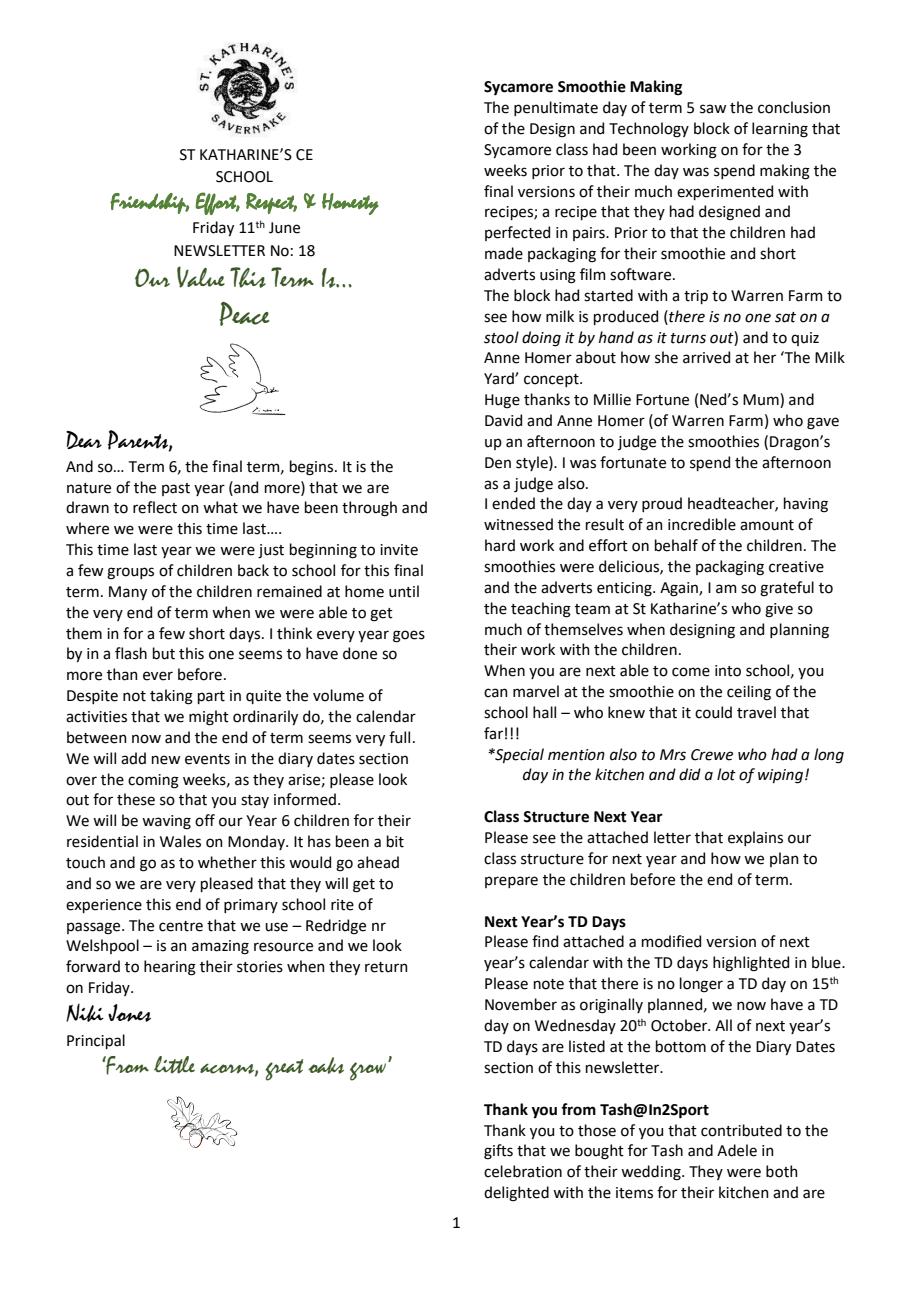  What do you see at coordinates (181, 926) in the document?
I see `centre` at bounding box center [181, 926].
